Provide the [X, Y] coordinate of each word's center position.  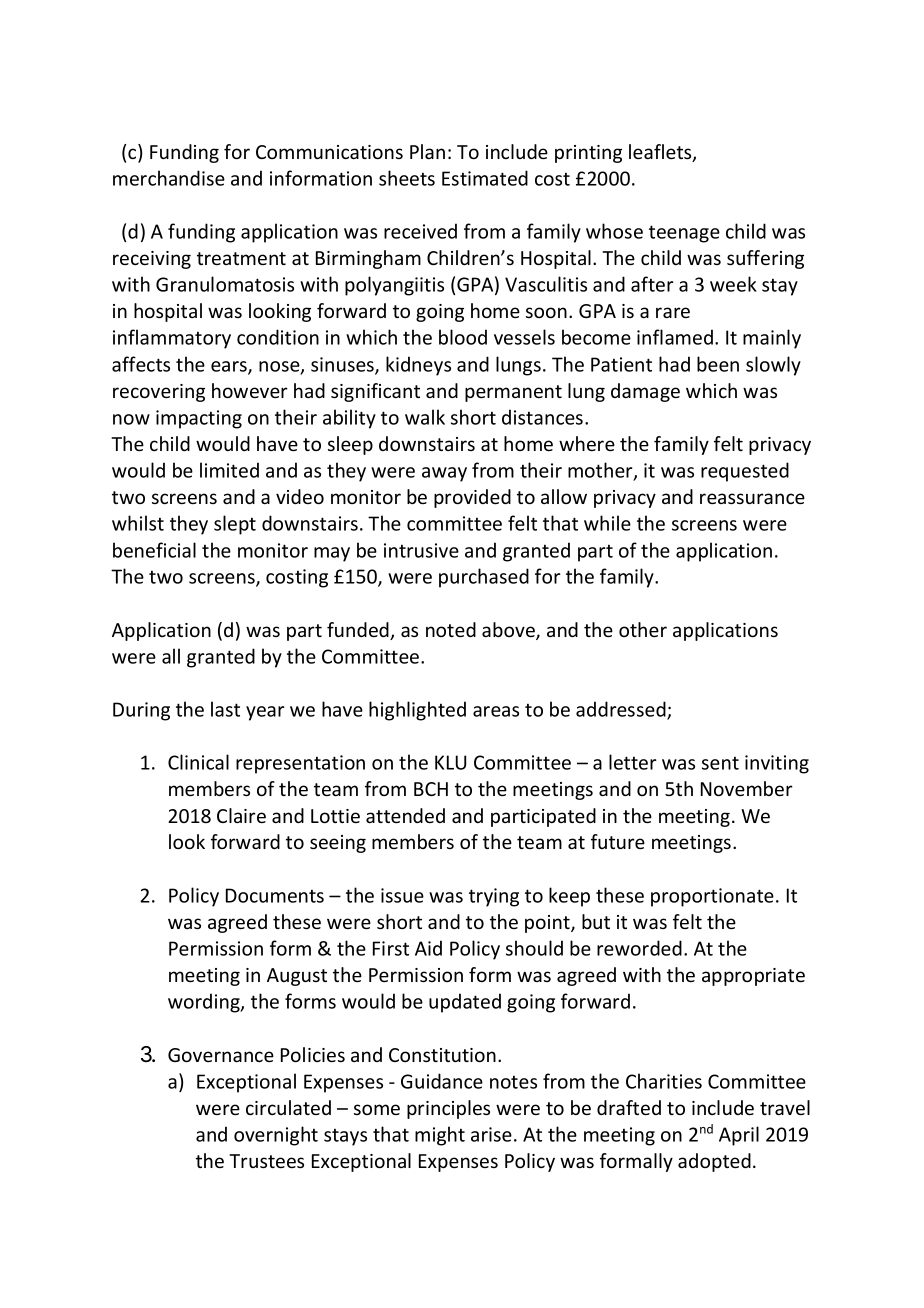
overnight [276, 1136]
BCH [431, 789]
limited [229, 470]
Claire [241, 815]
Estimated [485, 178]
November [747, 788]
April [739, 1136]
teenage [684, 234]
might [440, 1136]
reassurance [752, 498]
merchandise [169, 178]
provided [472, 498]
